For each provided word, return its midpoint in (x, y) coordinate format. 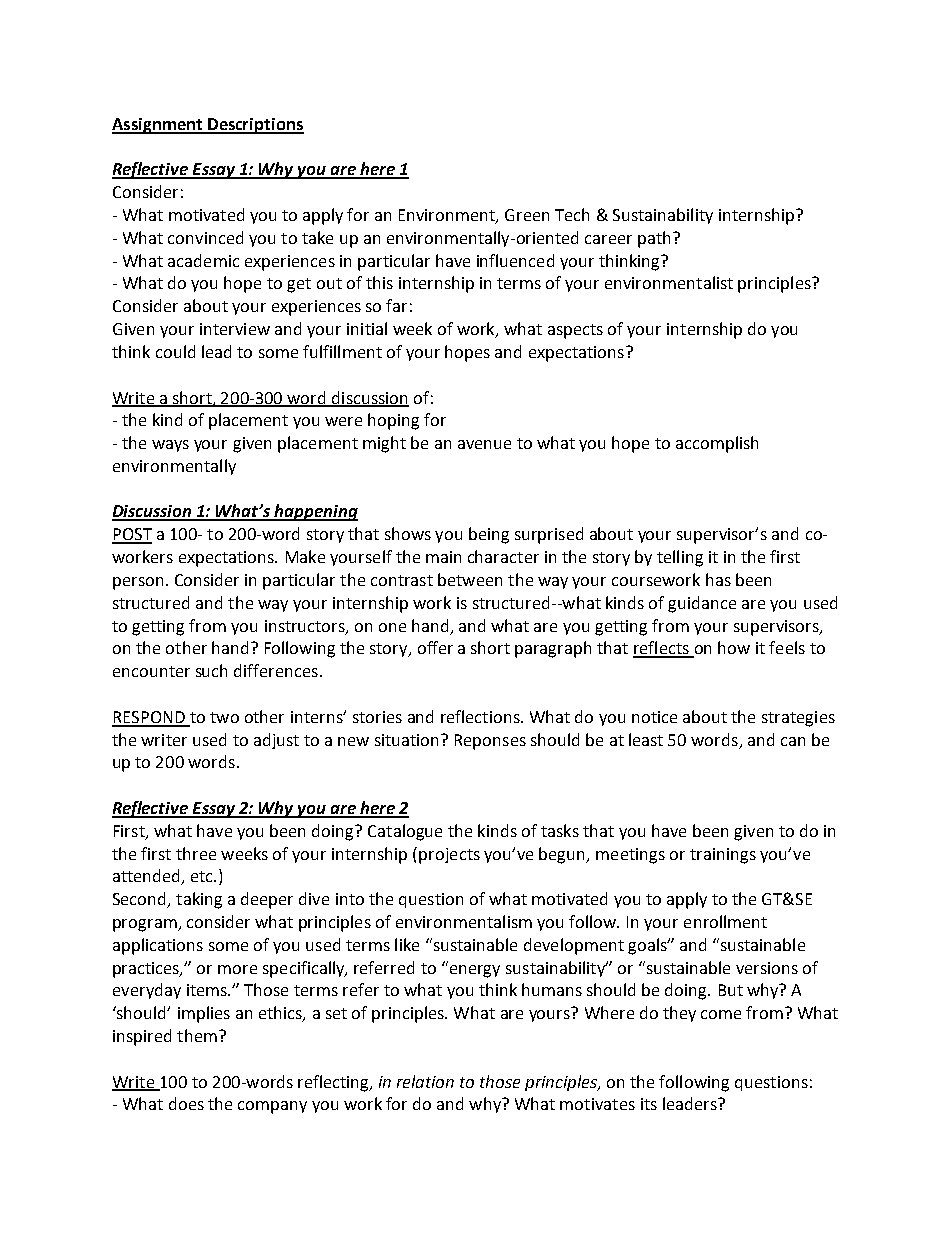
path (656, 239)
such (211, 670)
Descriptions (255, 126)
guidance (702, 604)
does (186, 1103)
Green (527, 215)
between (470, 579)
